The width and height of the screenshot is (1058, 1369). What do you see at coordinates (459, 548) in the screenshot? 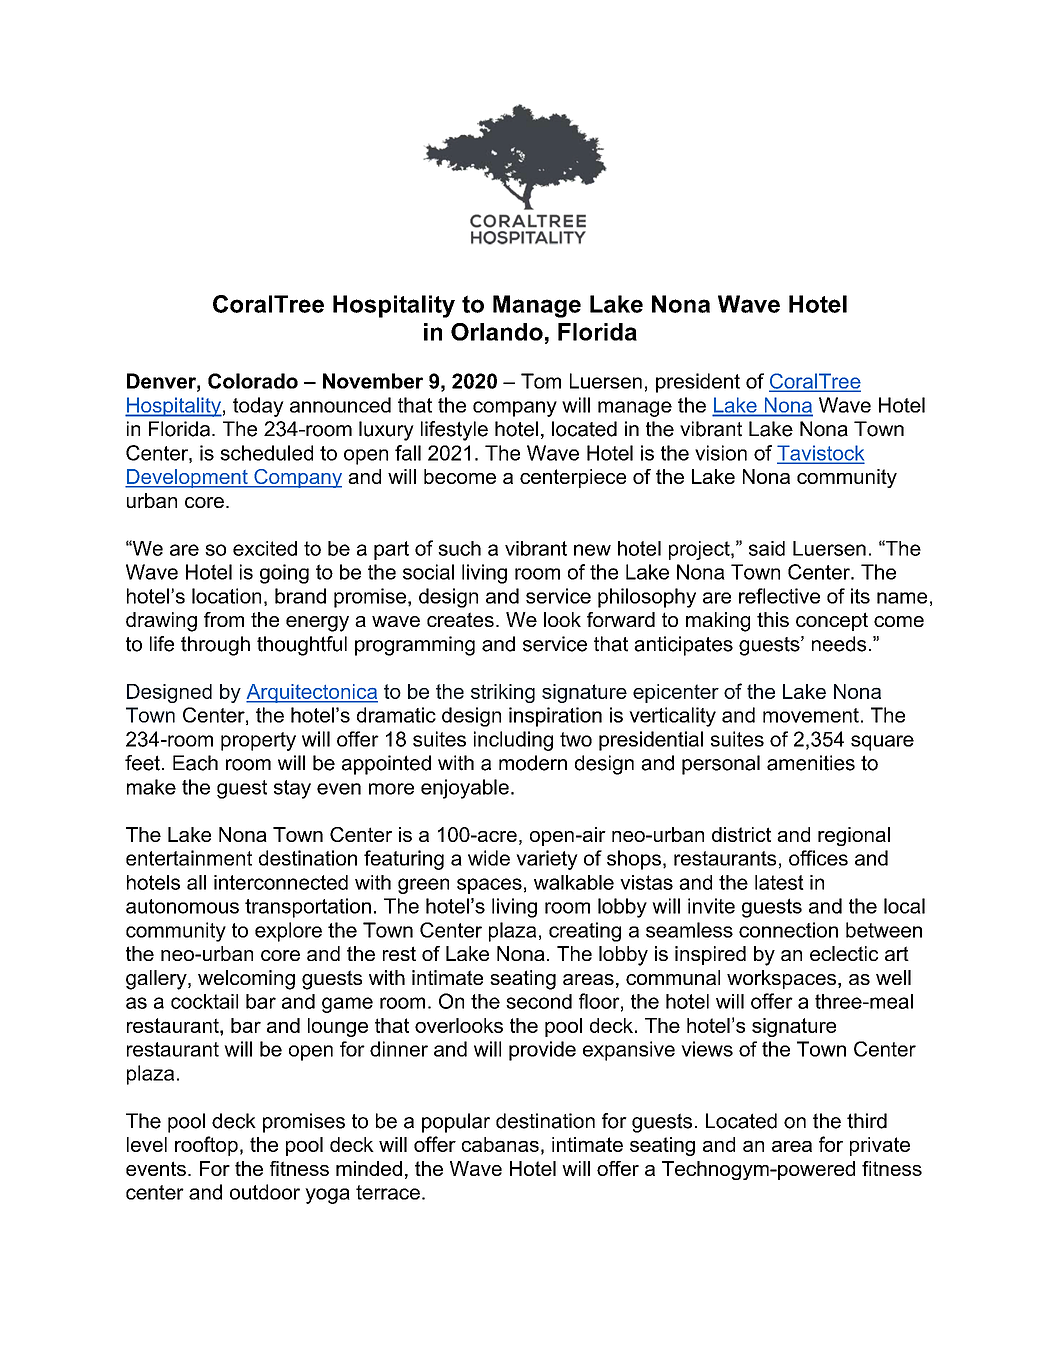
I see `such` at bounding box center [459, 548].
